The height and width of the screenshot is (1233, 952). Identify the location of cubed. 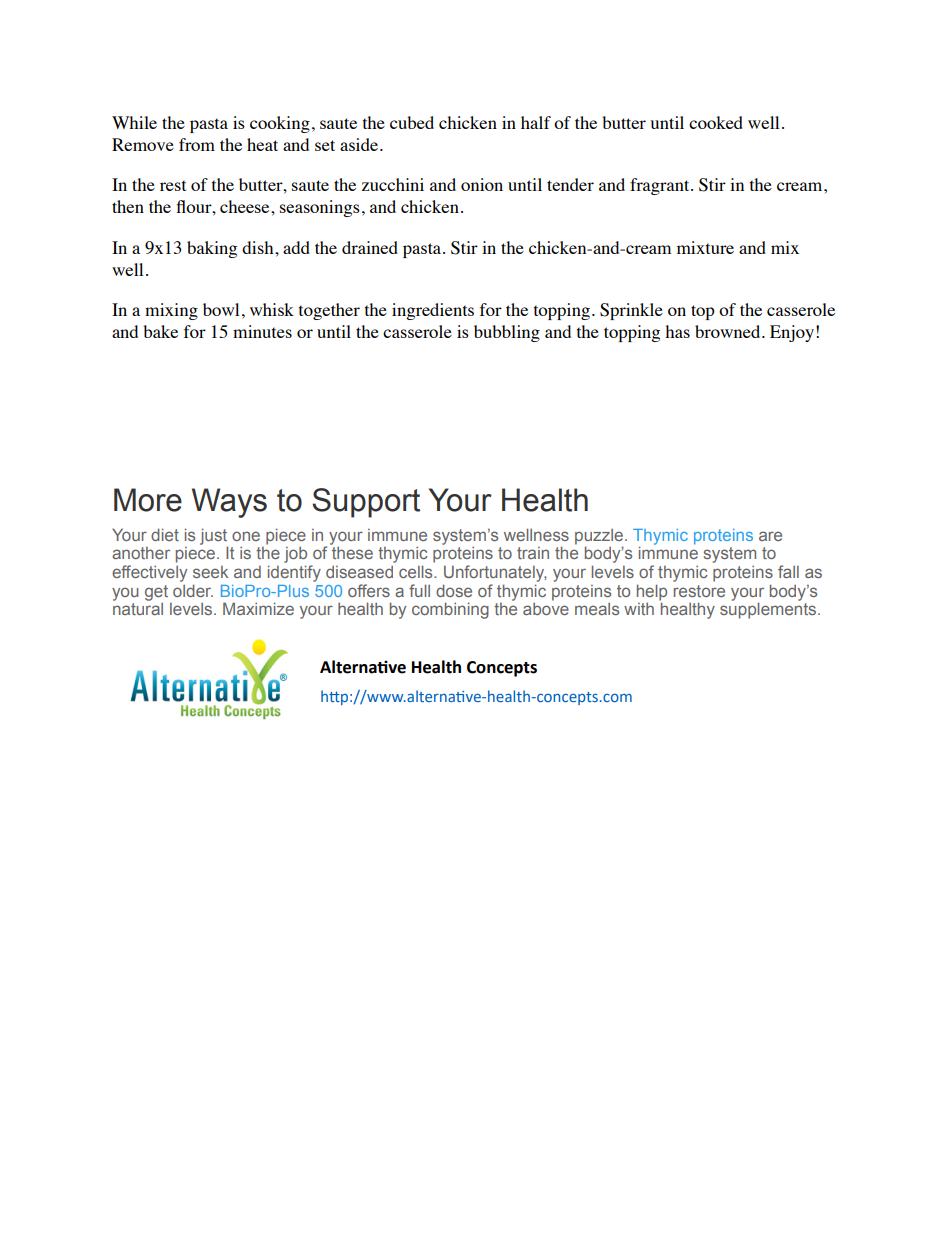
(412, 122).
